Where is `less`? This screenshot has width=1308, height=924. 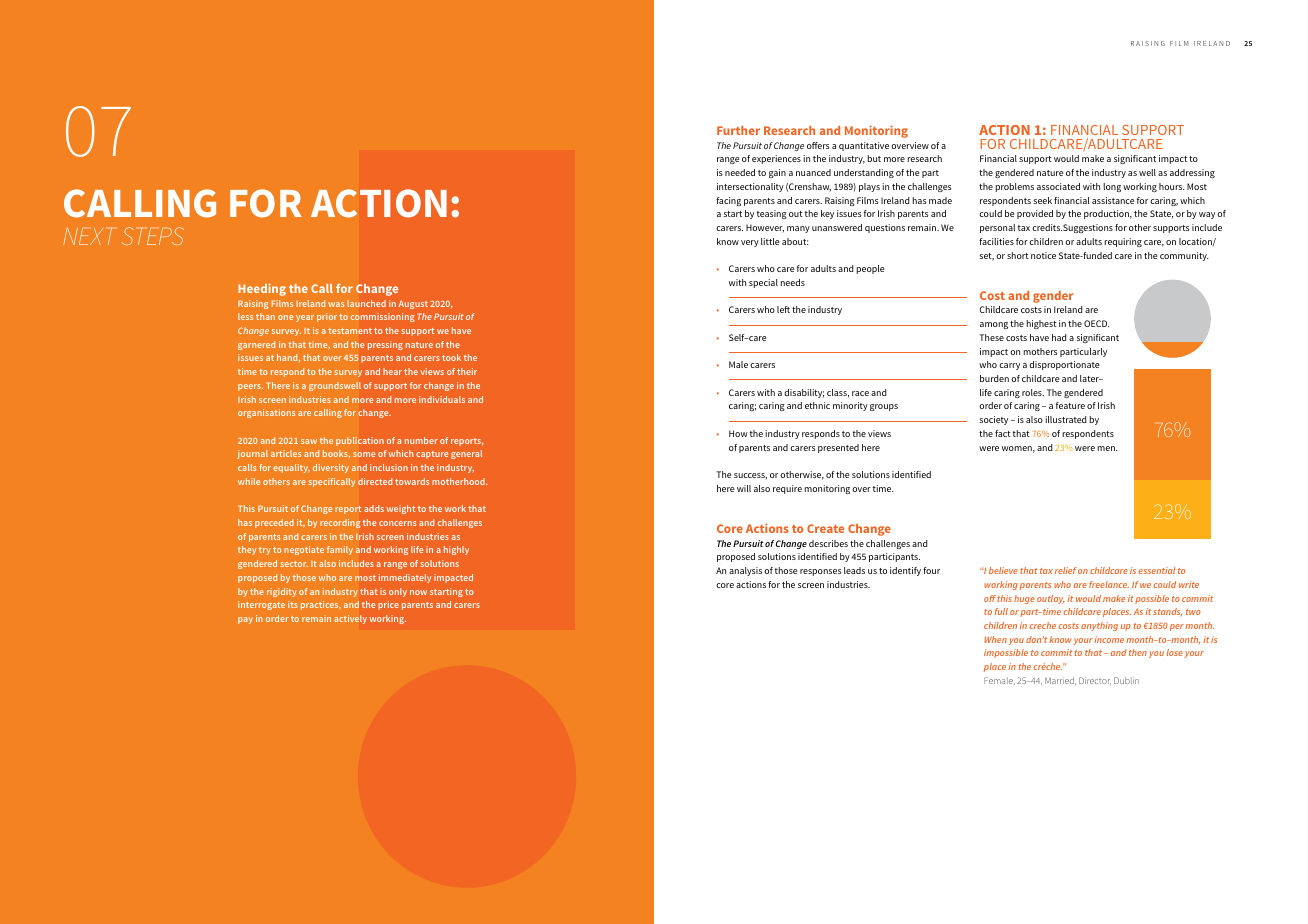 less is located at coordinates (245, 316).
